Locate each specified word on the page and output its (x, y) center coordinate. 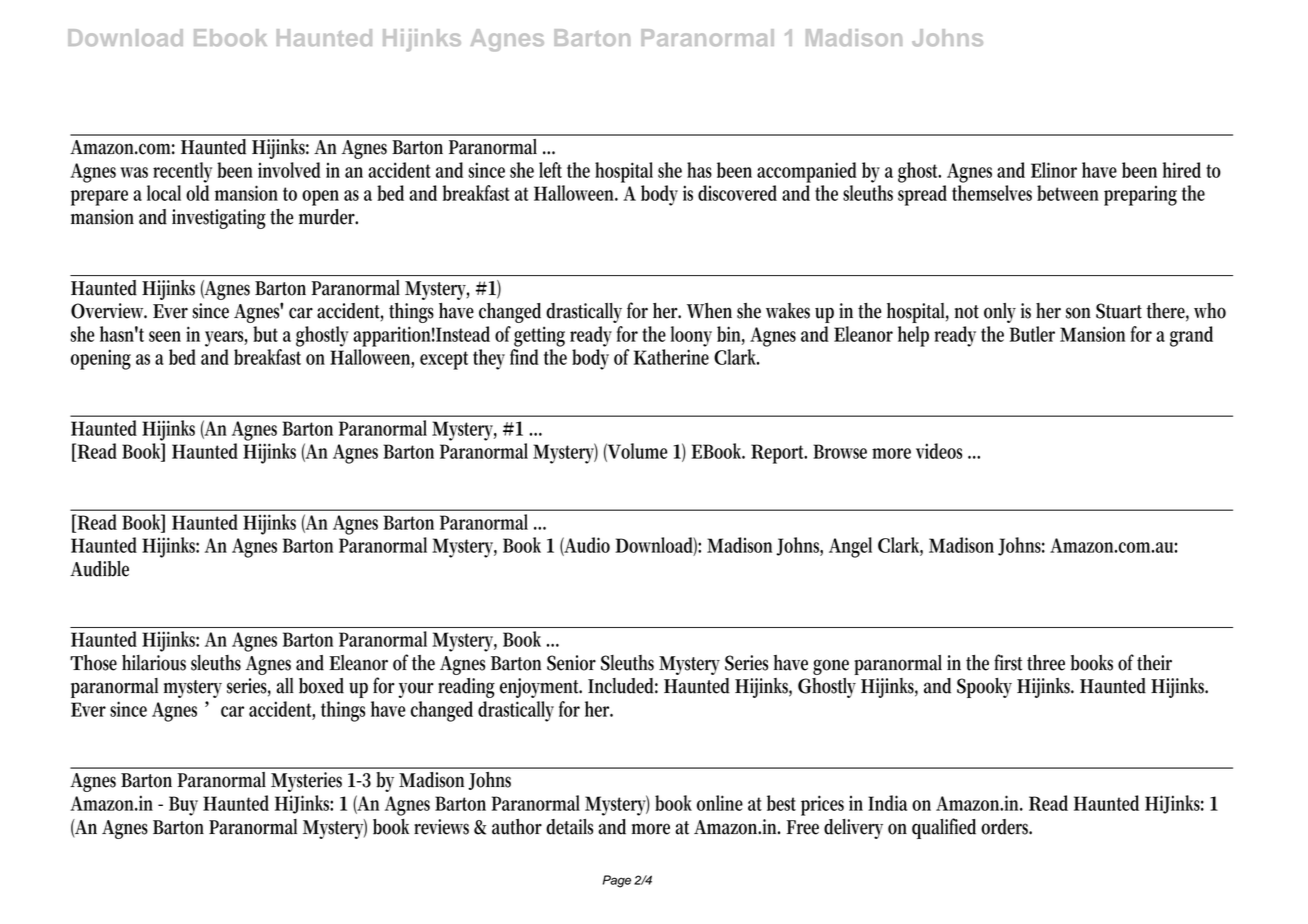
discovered (737, 193)
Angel (850, 547)
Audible (99, 569)
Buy (183, 806)
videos (939, 451)
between (1068, 193)
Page (617, 881)
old (197, 193)
